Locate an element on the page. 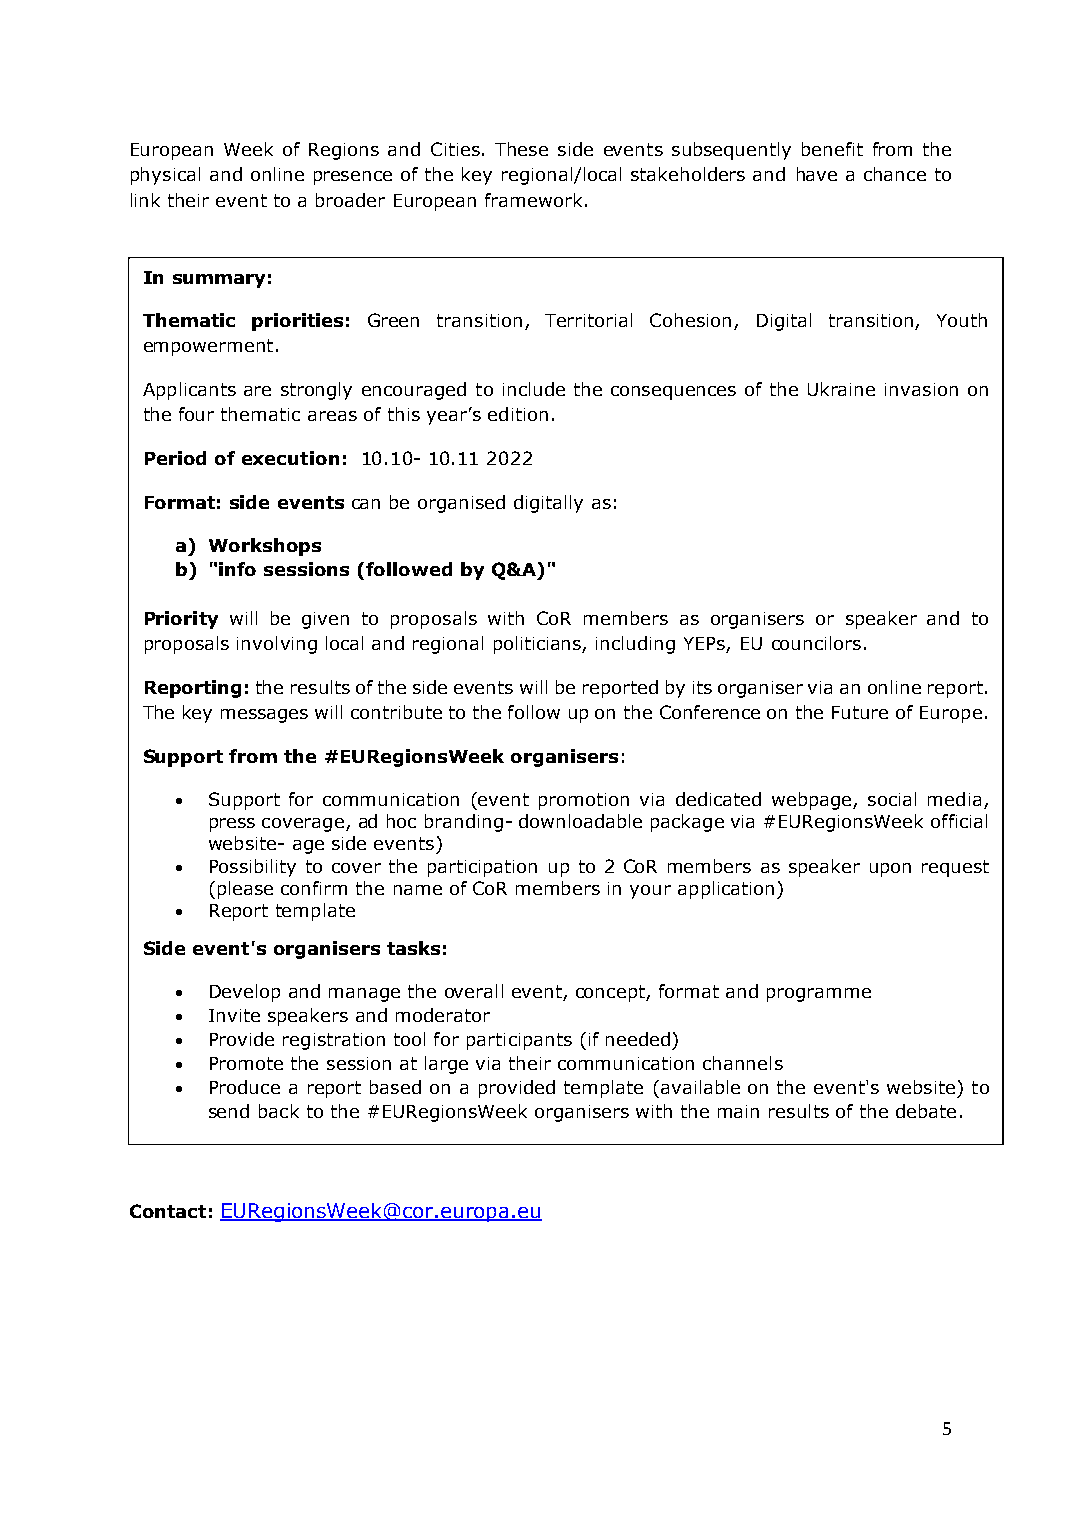 Image resolution: width=1081 pixels, height=1529 pixels. chance is located at coordinates (895, 174).
